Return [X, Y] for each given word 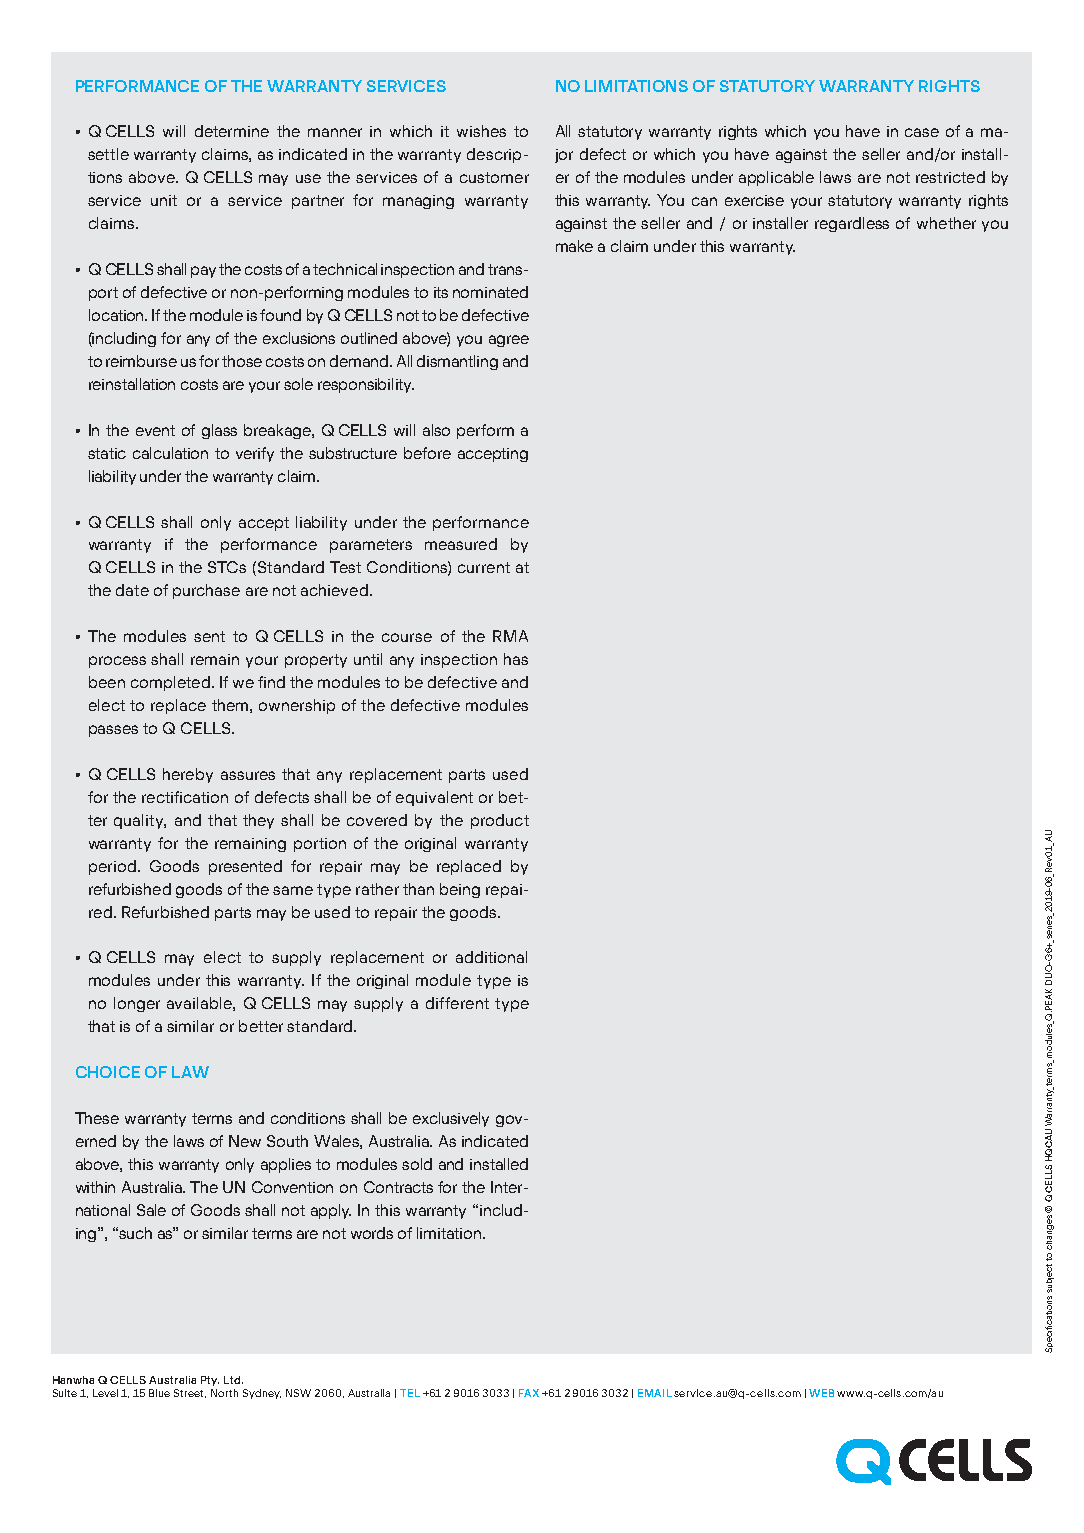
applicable [776, 178]
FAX [529, 1393]
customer [494, 177]
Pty [210, 1381]
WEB [821, 1393]
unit [164, 200]
